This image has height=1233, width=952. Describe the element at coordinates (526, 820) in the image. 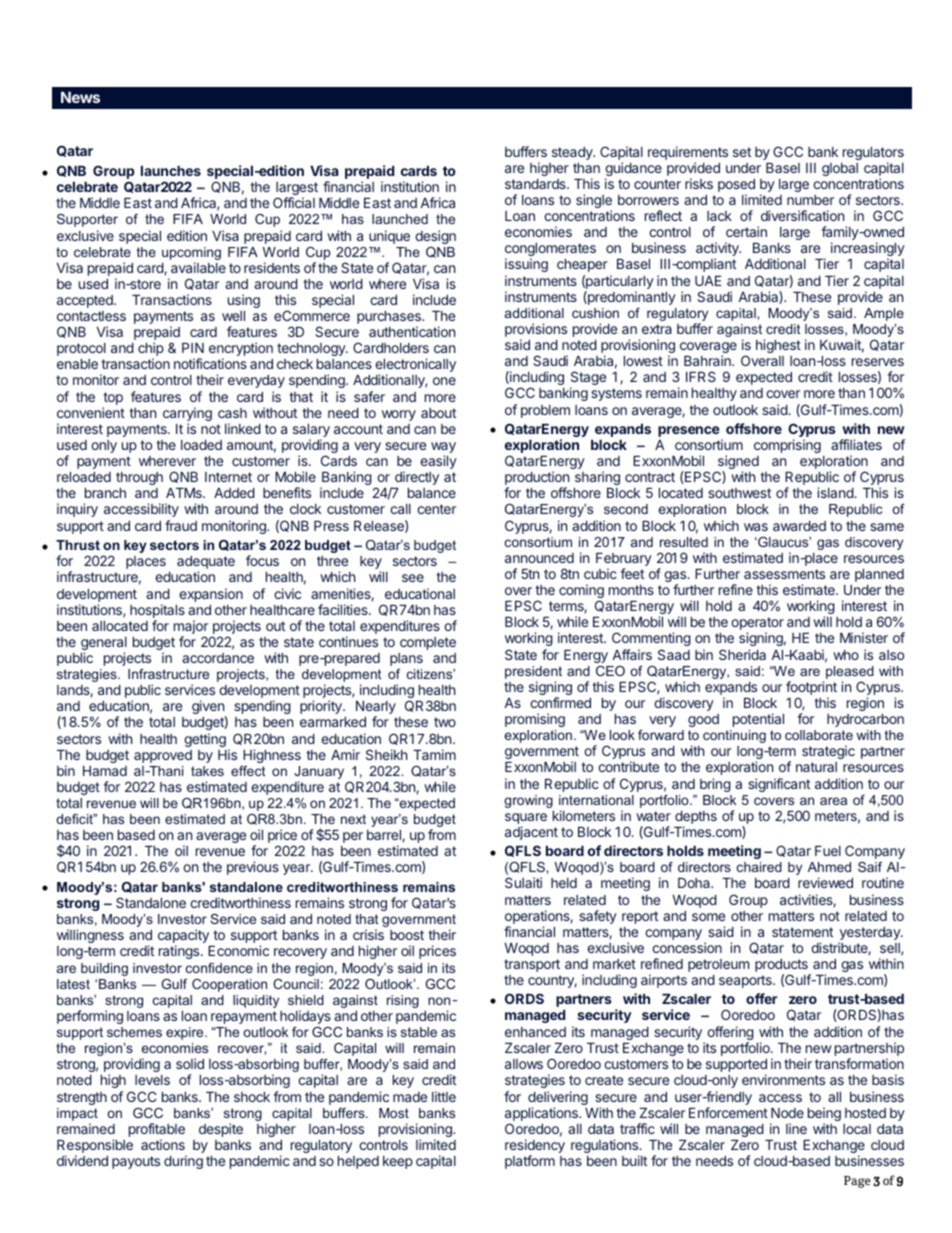

I see `square` at that location.
